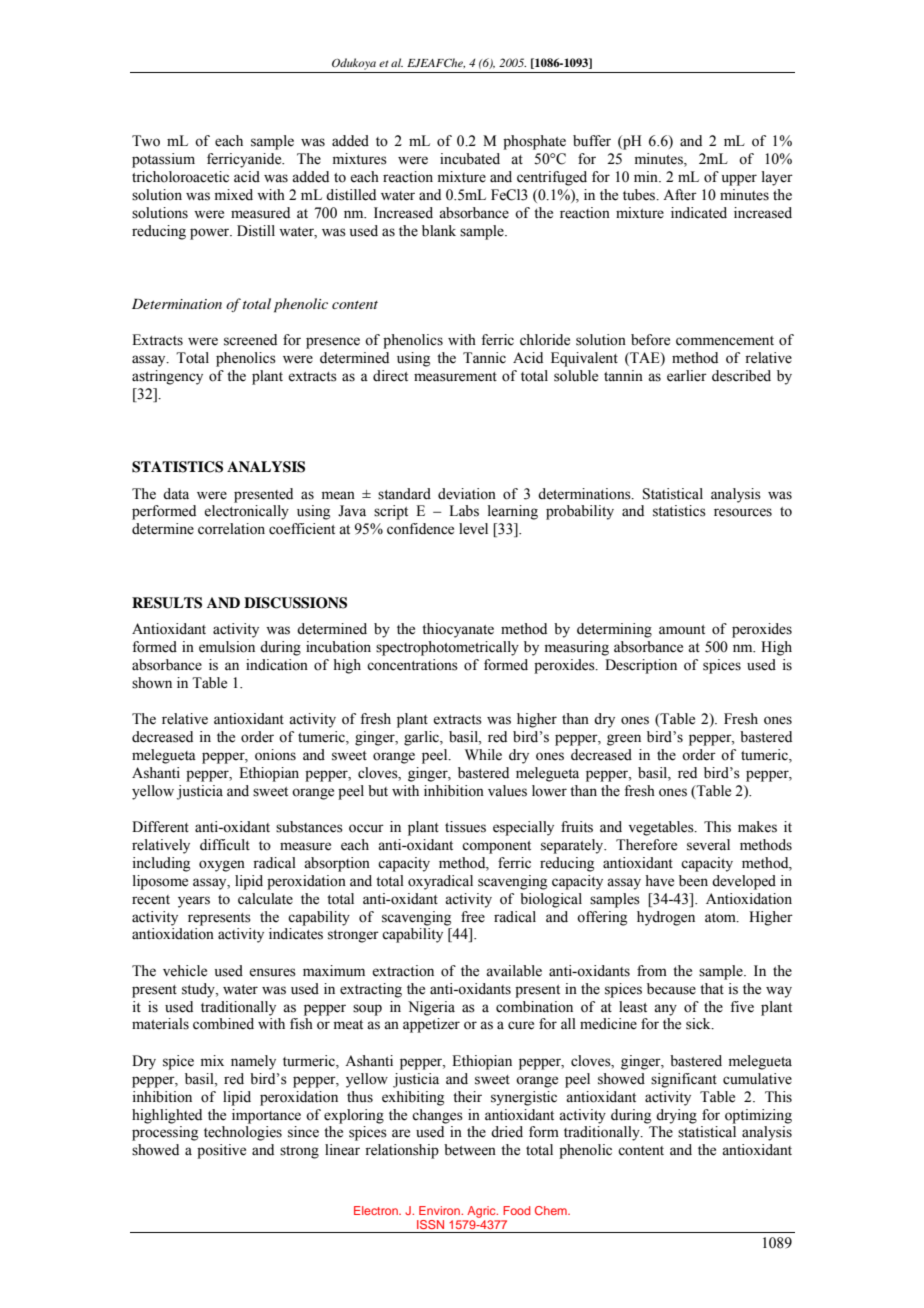 This document has width=924, height=1308. Describe the element at coordinates (231, 529) in the document. I see `correlation` at that location.
